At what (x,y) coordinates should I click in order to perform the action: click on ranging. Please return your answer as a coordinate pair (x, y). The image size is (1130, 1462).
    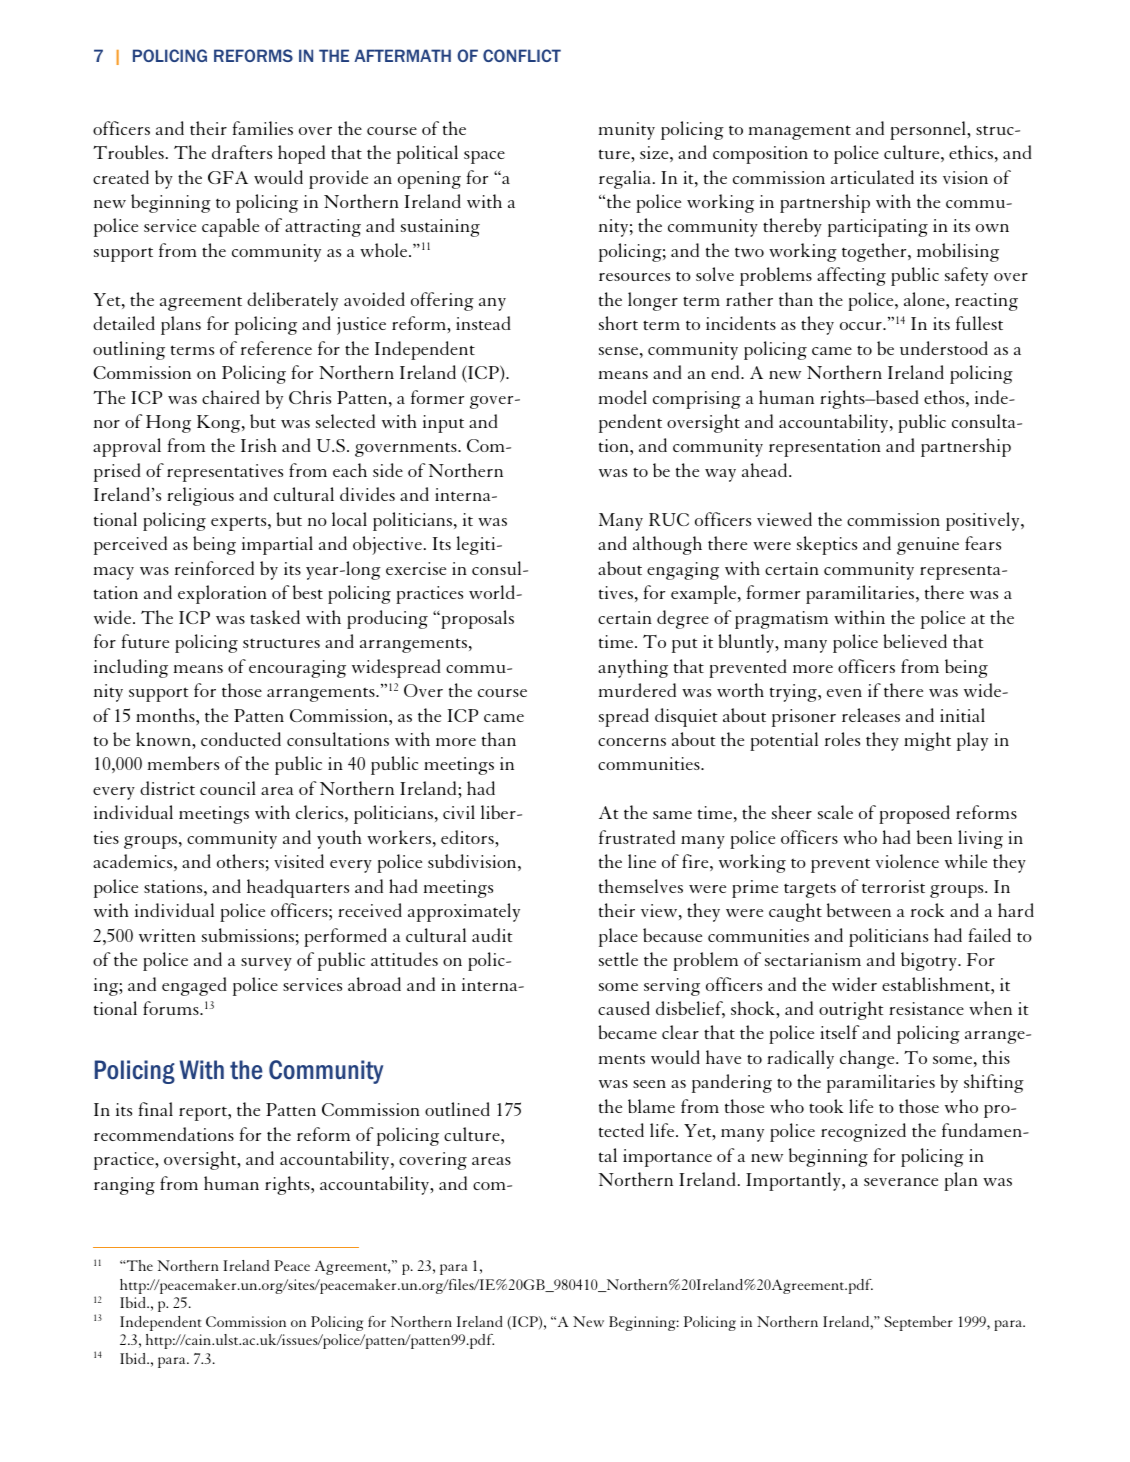
    Looking at the image, I should click on (124, 1186).
